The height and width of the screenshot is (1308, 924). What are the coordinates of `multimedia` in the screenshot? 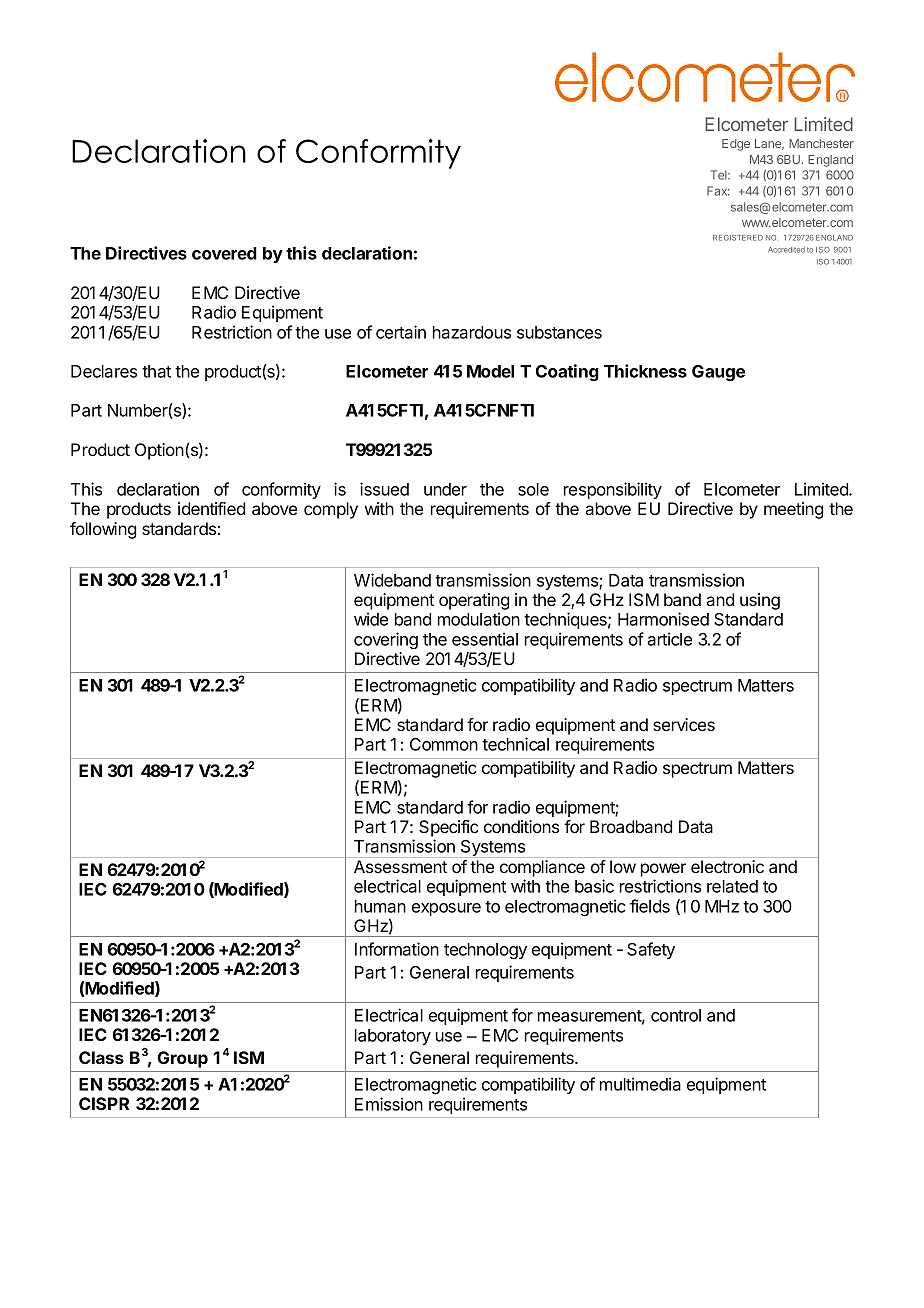 It's located at (640, 1084).
